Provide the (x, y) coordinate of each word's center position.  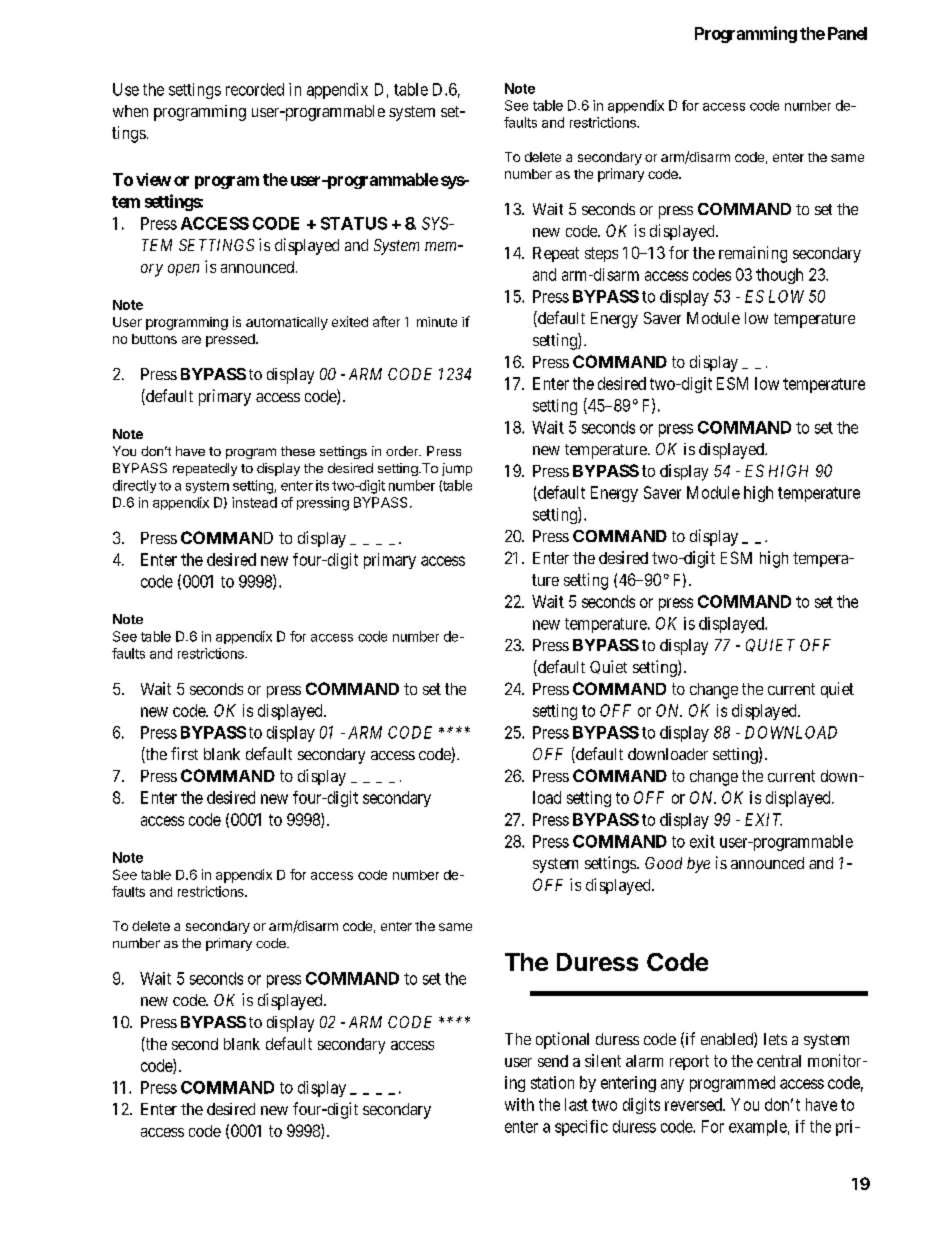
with (519, 1104)
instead (254, 502)
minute (437, 322)
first (184, 753)
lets (775, 1039)
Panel (847, 33)
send (553, 1061)
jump (457, 469)
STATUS (354, 223)
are (191, 340)
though (779, 276)
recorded (255, 89)
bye (698, 865)
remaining (753, 254)
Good (663, 863)
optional (562, 1040)
